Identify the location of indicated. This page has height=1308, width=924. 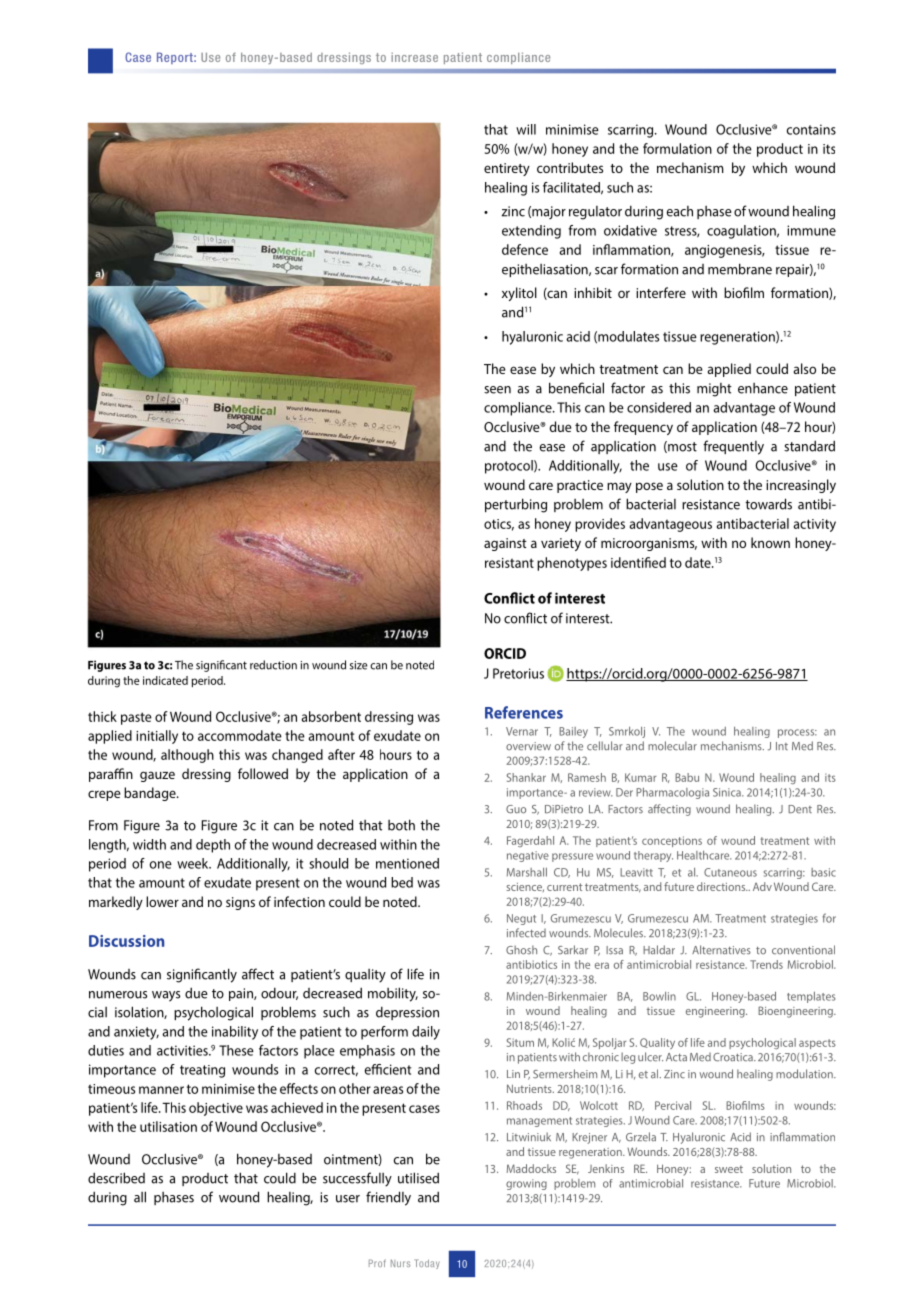
(165, 680).
